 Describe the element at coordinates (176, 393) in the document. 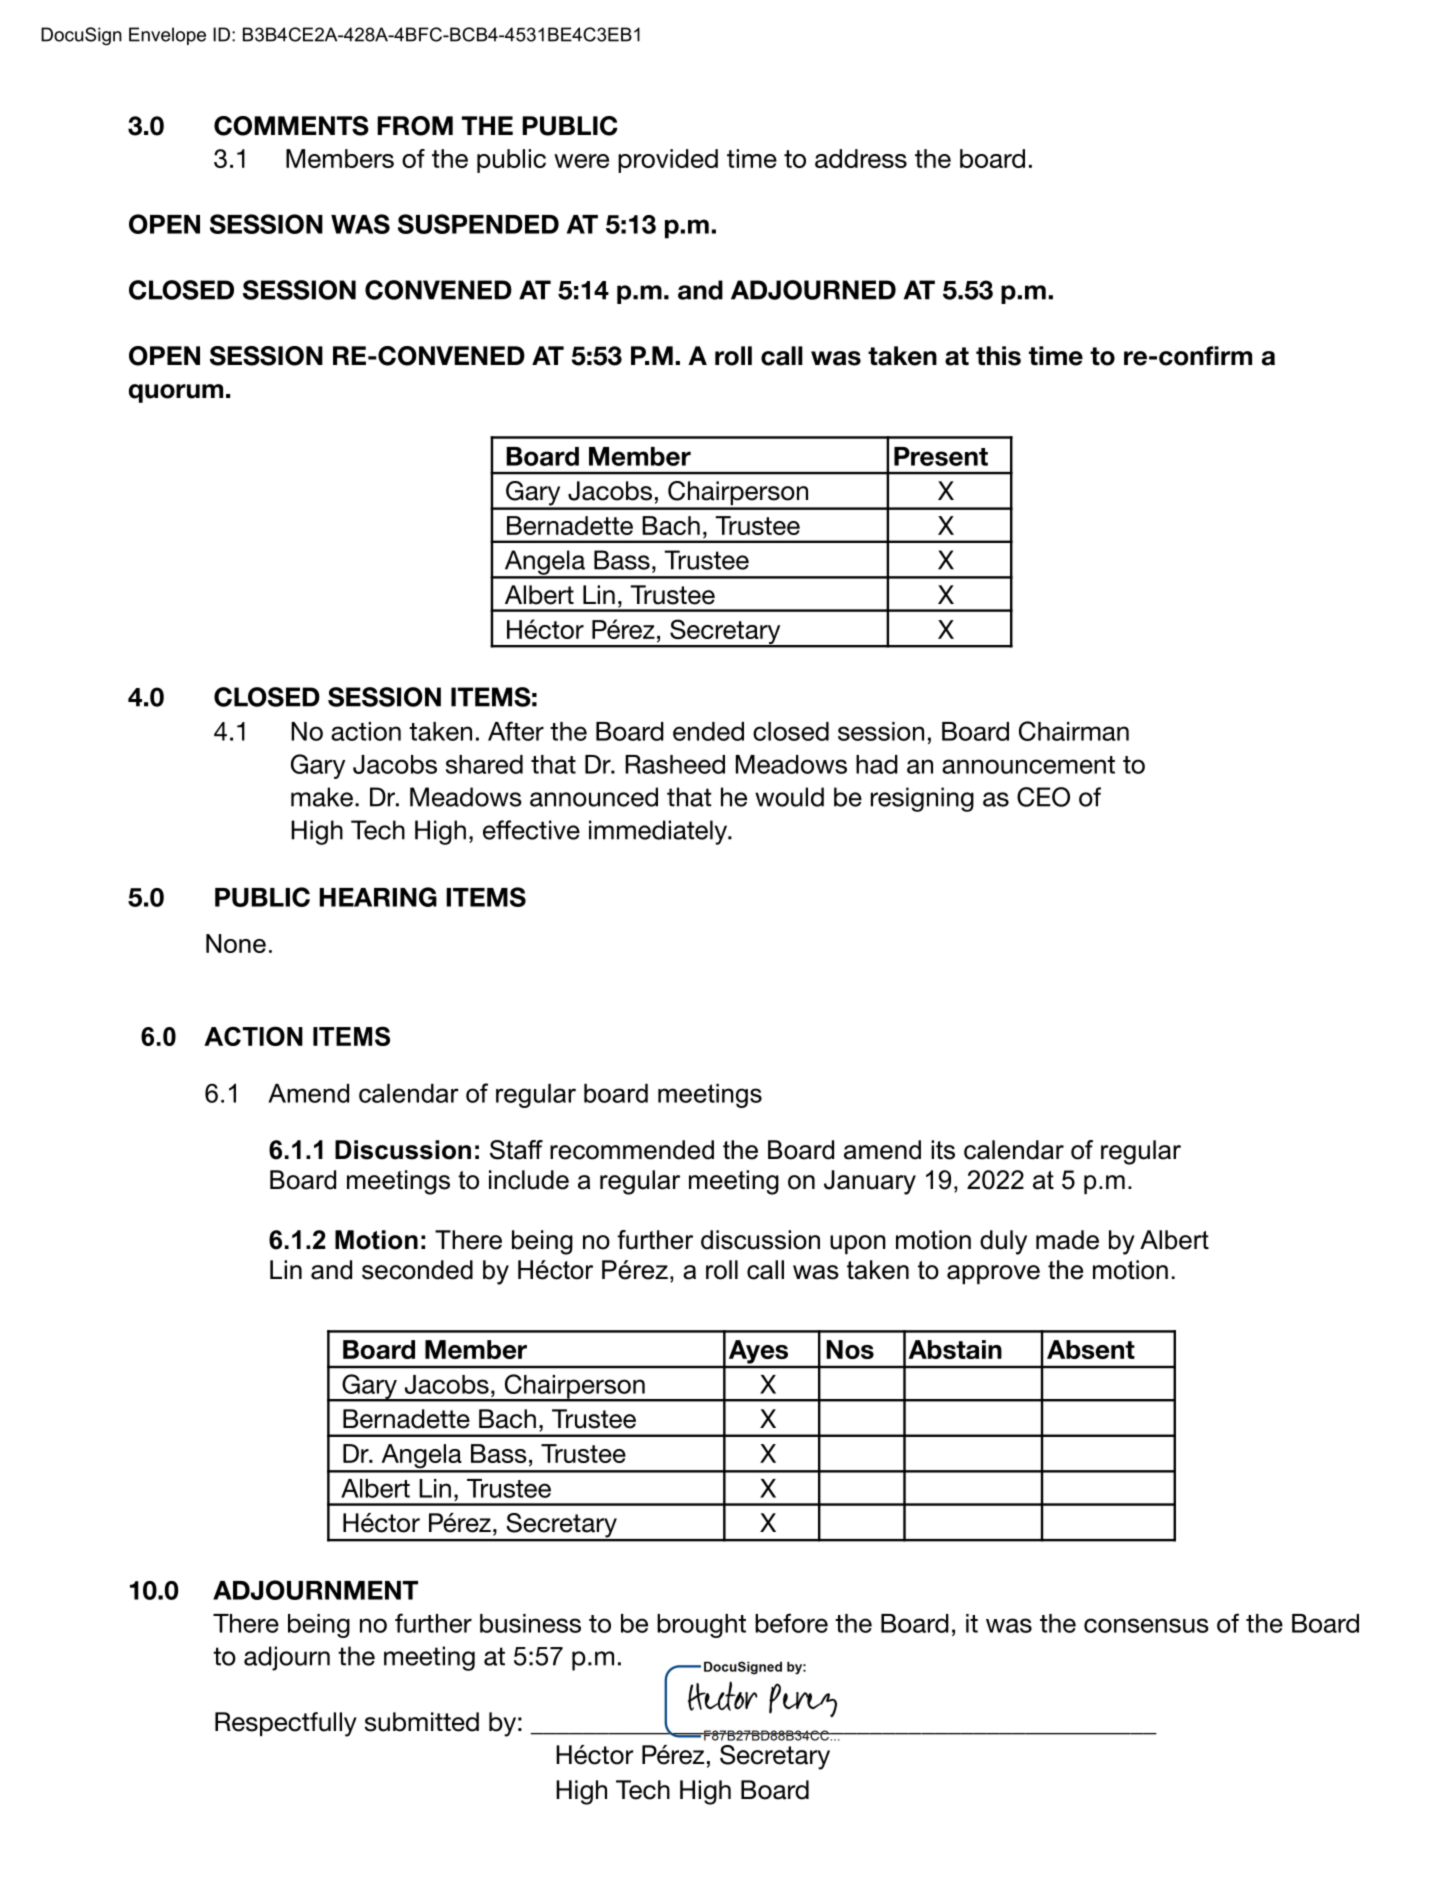

I see `quorum` at that location.
